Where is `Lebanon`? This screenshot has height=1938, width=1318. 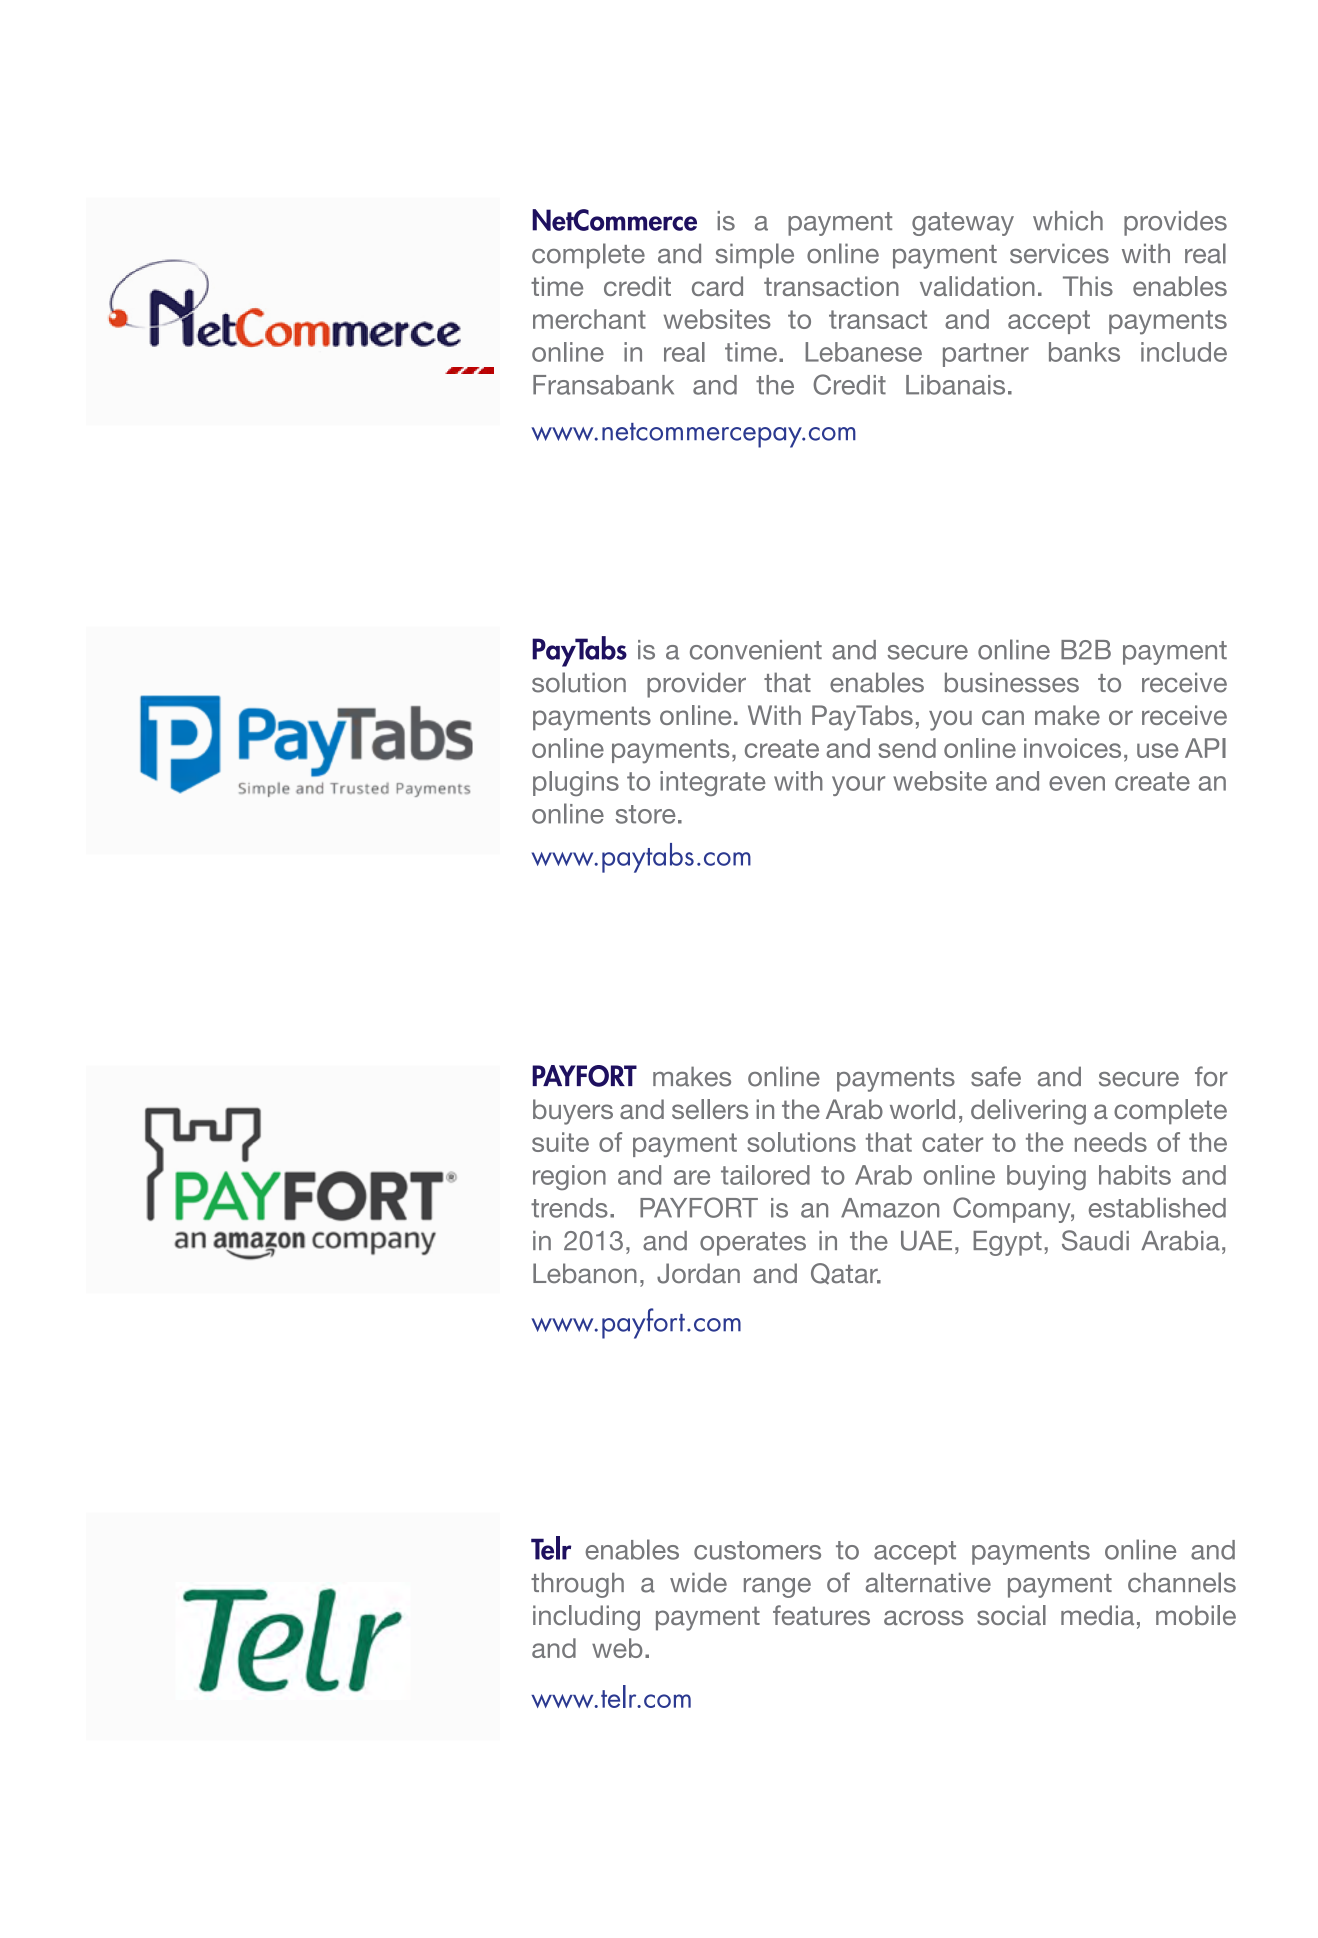 Lebanon is located at coordinates (585, 1273).
